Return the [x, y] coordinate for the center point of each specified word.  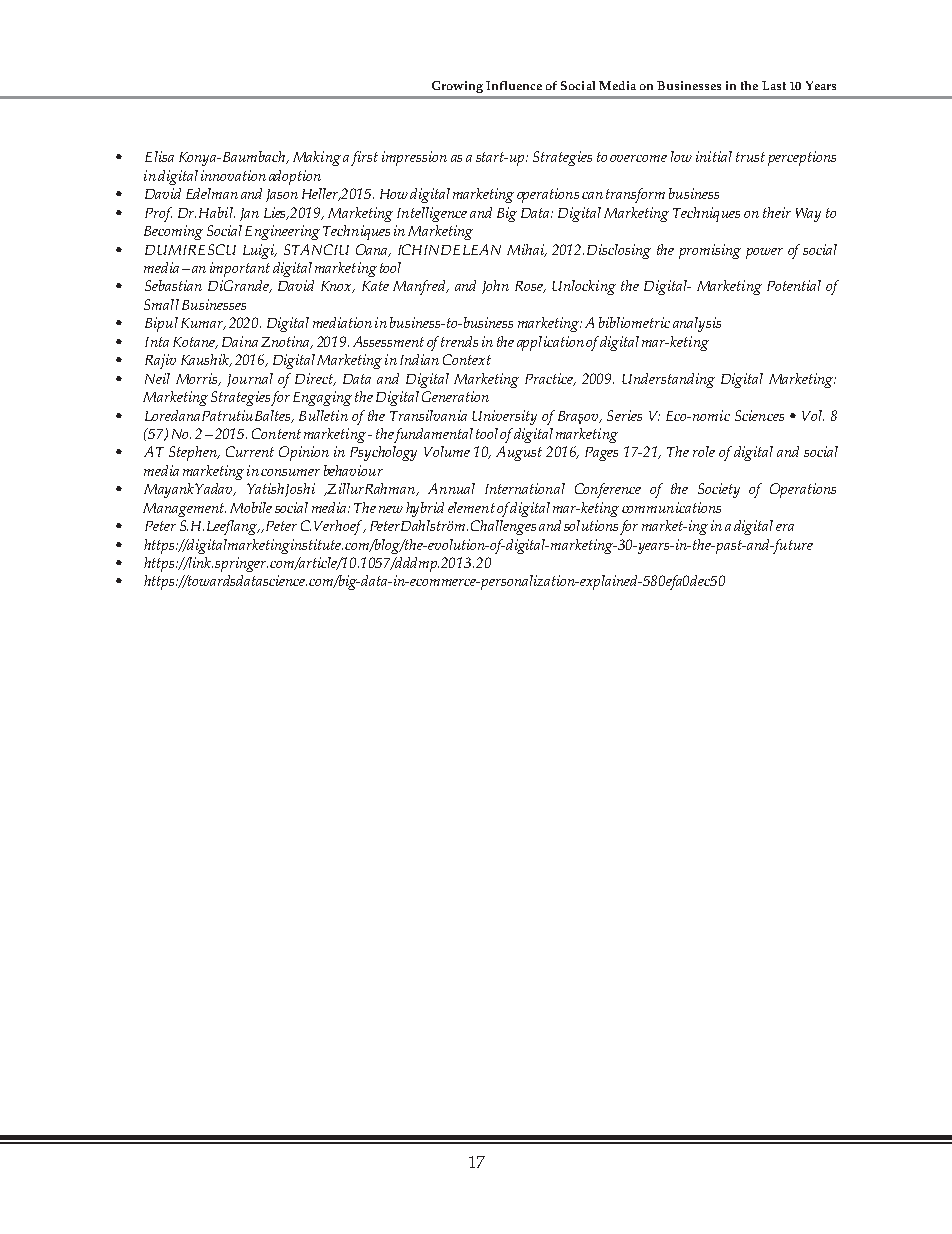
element [471, 507]
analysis [697, 324]
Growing [457, 87]
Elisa [159, 156]
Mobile [251, 507]
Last [774, 85]
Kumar [203, 324]
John [495, 287]
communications [671, 507]
